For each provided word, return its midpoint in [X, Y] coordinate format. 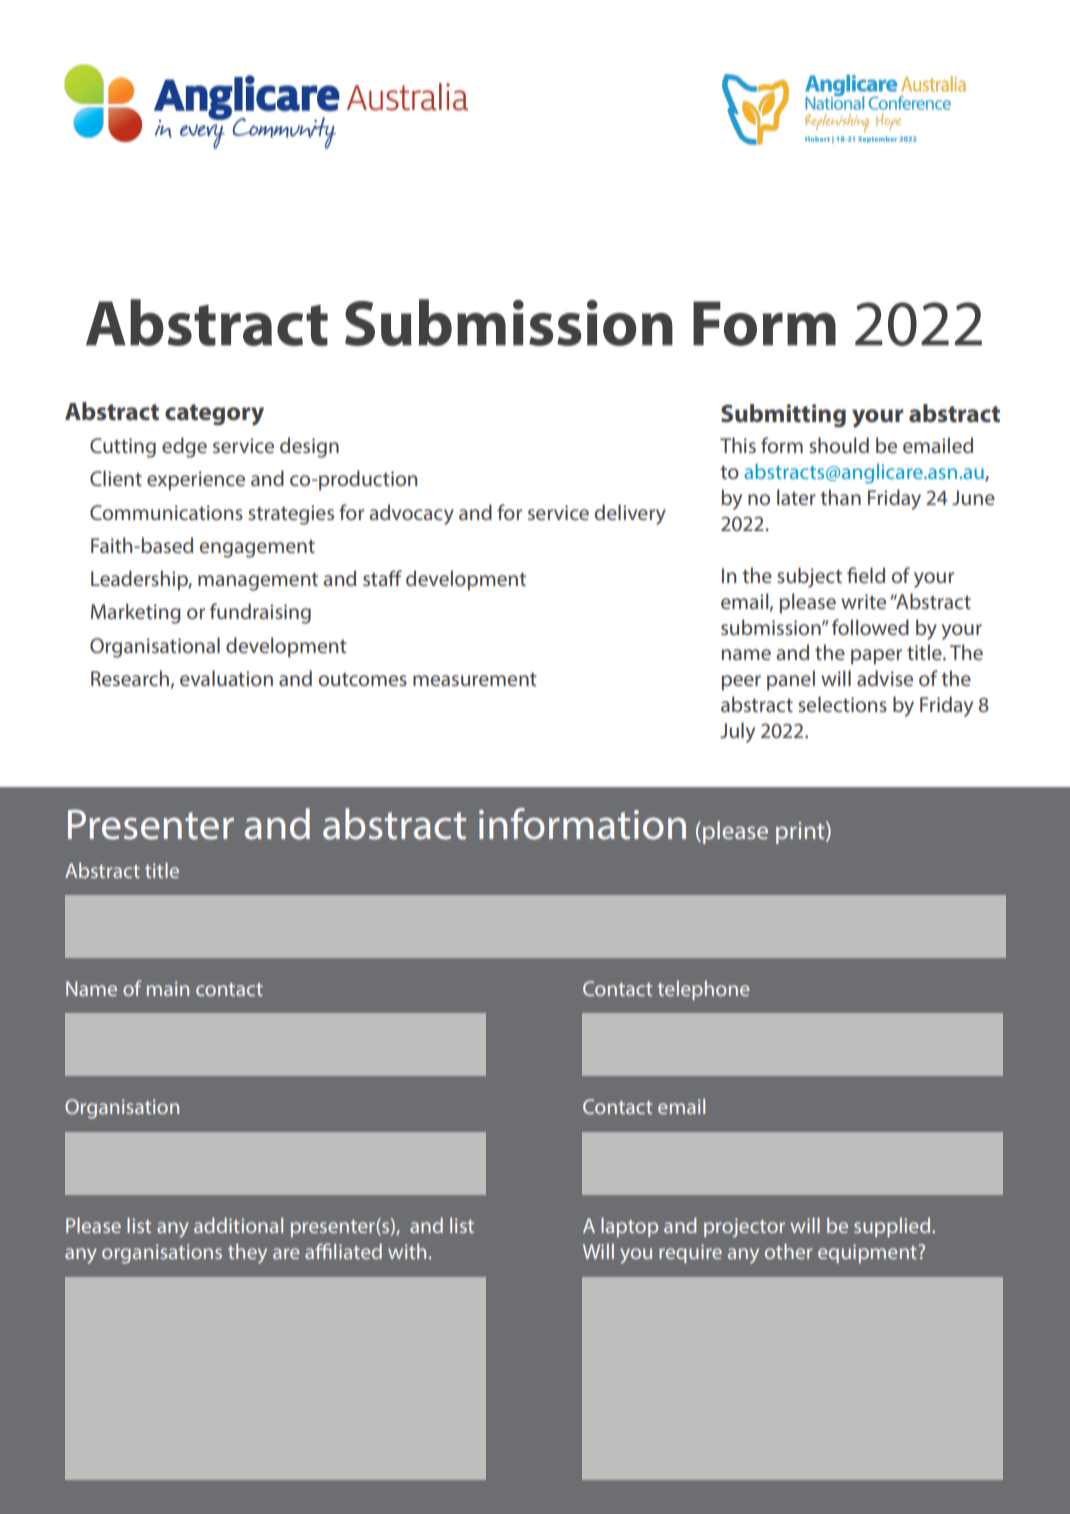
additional [238, 1225]
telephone [704, 990]
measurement [475, 679]
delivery [630, 514]
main [168, 988]
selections [842, 704]
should [839, 445]
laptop [629, 1227]
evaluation [226, 678]
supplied [893, 1227]
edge [184, 447]
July [737, 732]
